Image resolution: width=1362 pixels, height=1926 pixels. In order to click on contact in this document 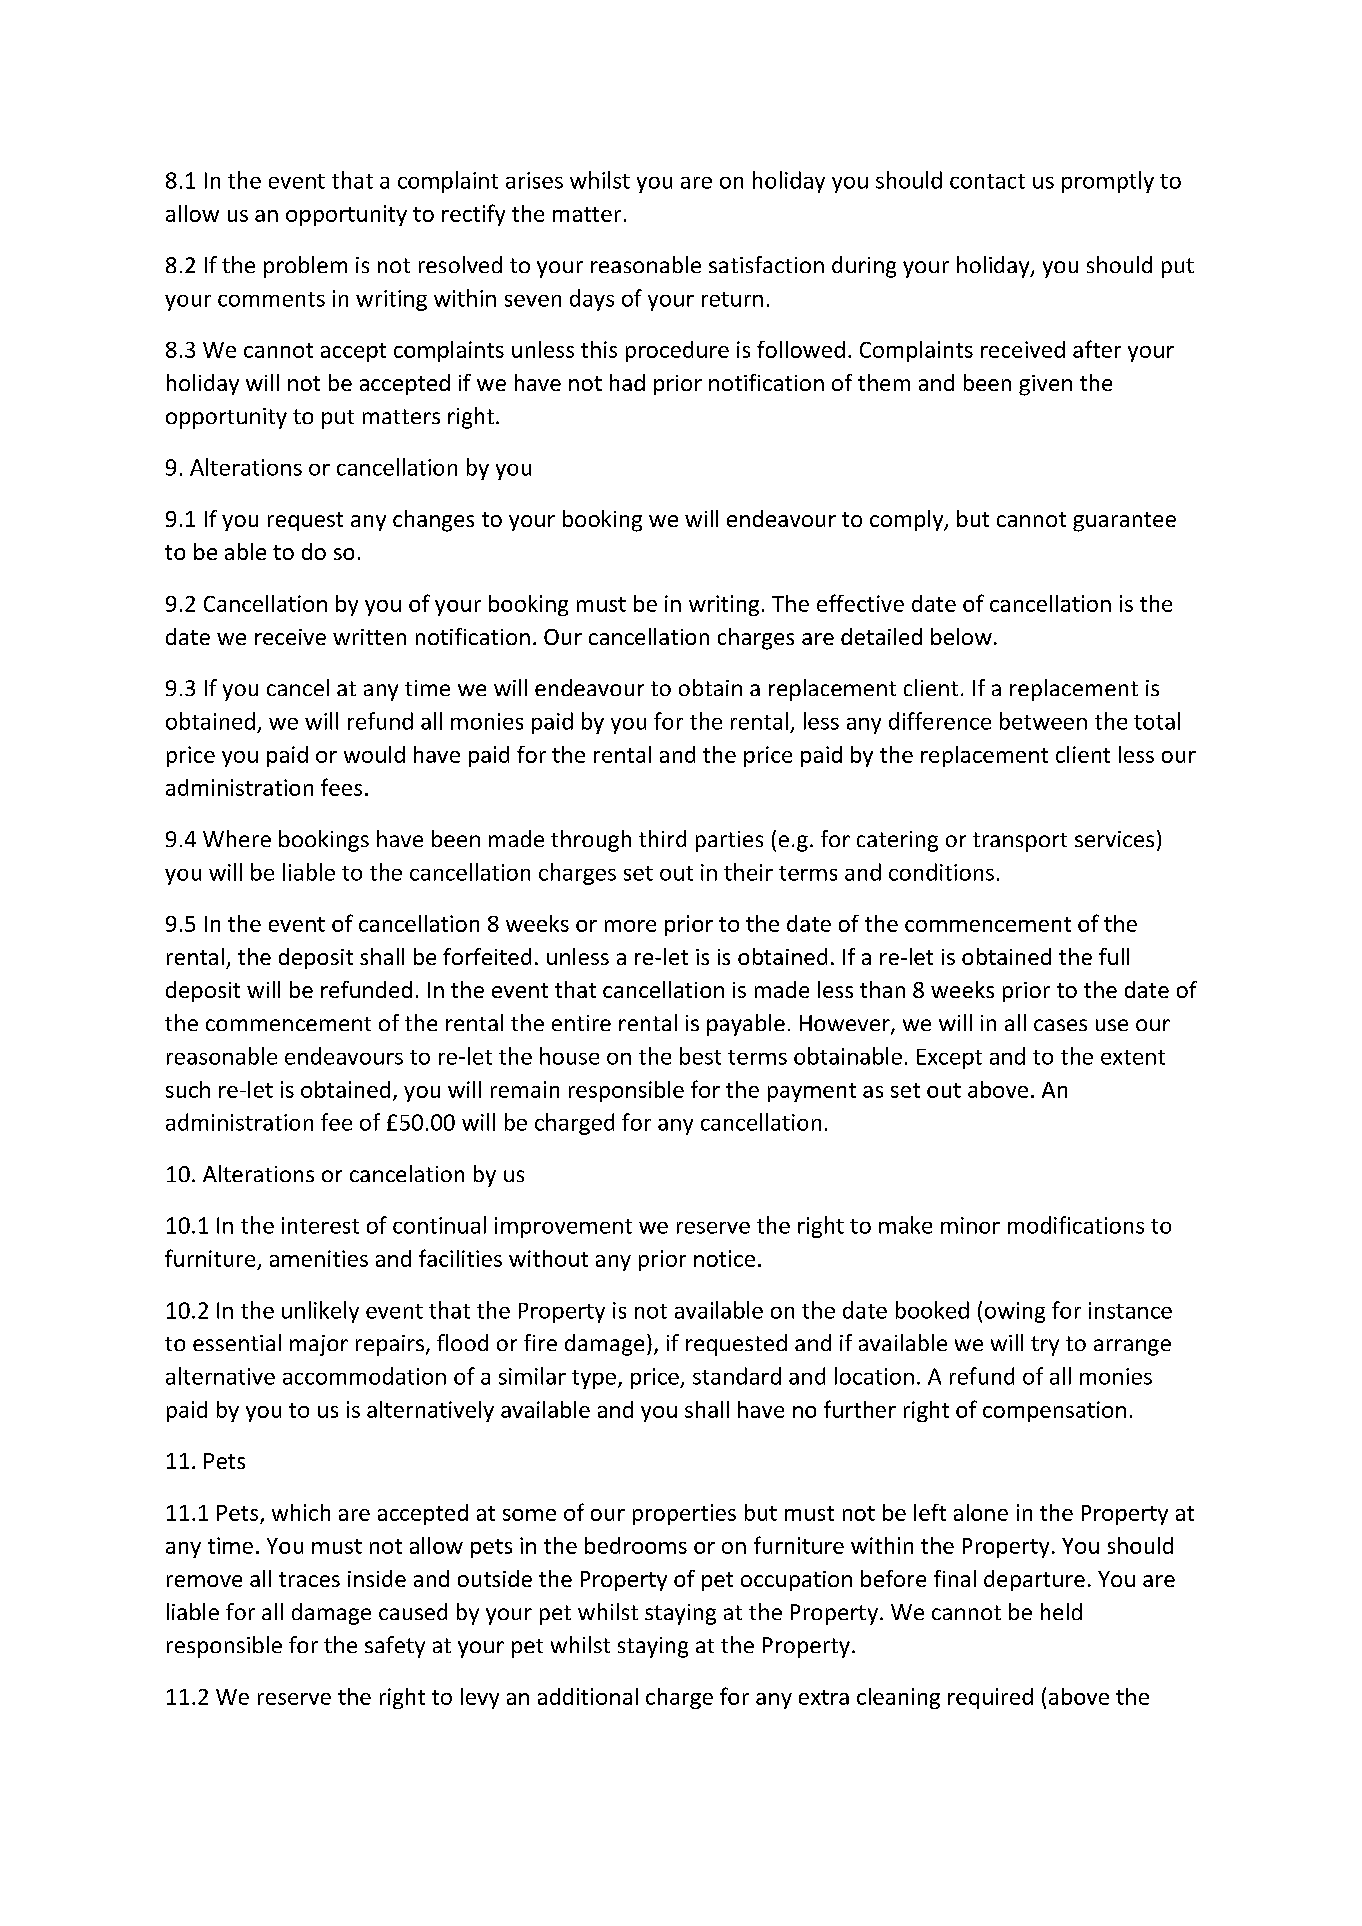, I will do `click(987, 181)`.
